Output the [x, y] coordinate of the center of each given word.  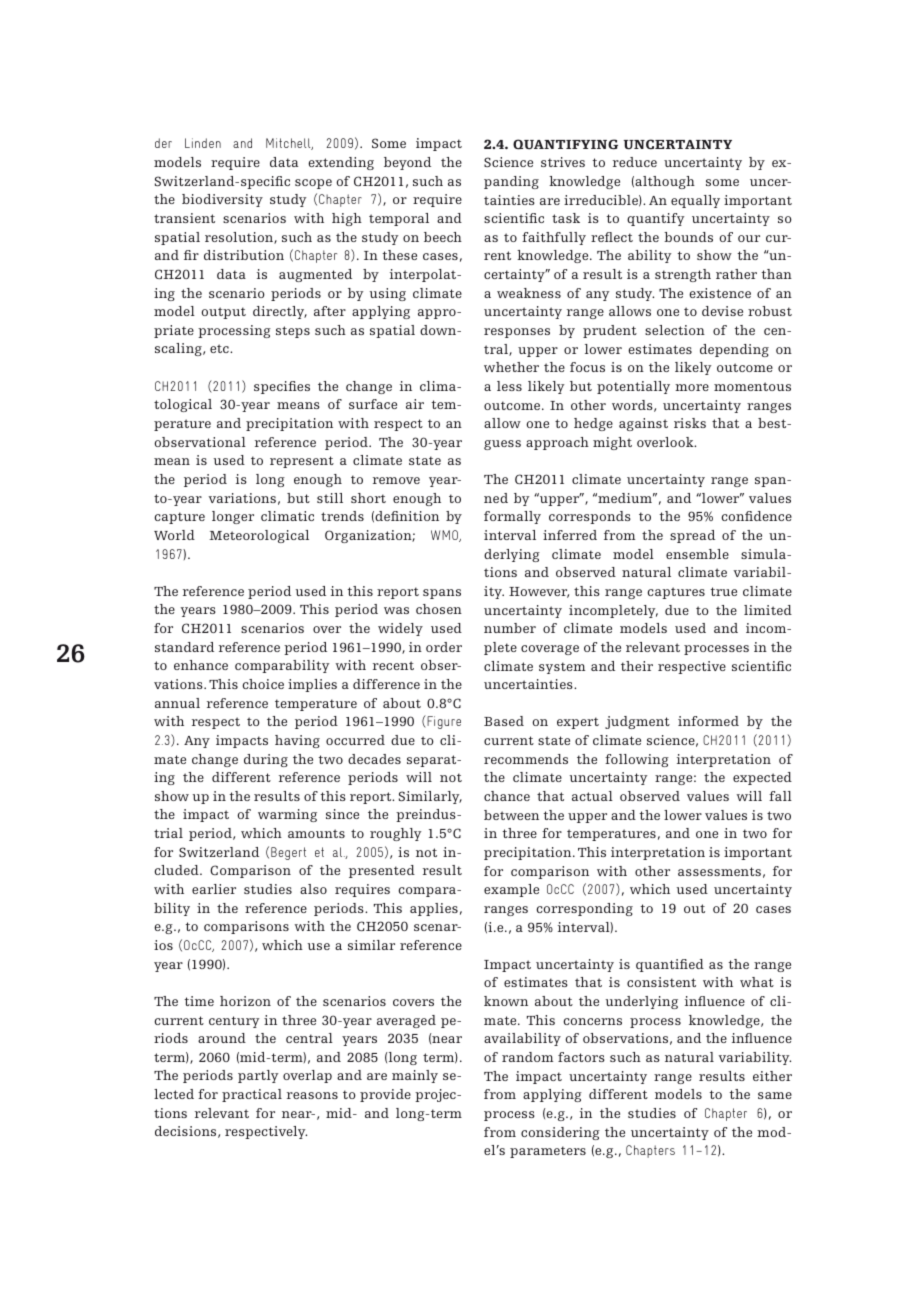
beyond [407, 163]
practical [252, 1095]
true [723, 591]
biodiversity [222, 200]
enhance [201, 665]
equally [695, 201]
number [510, 628]
